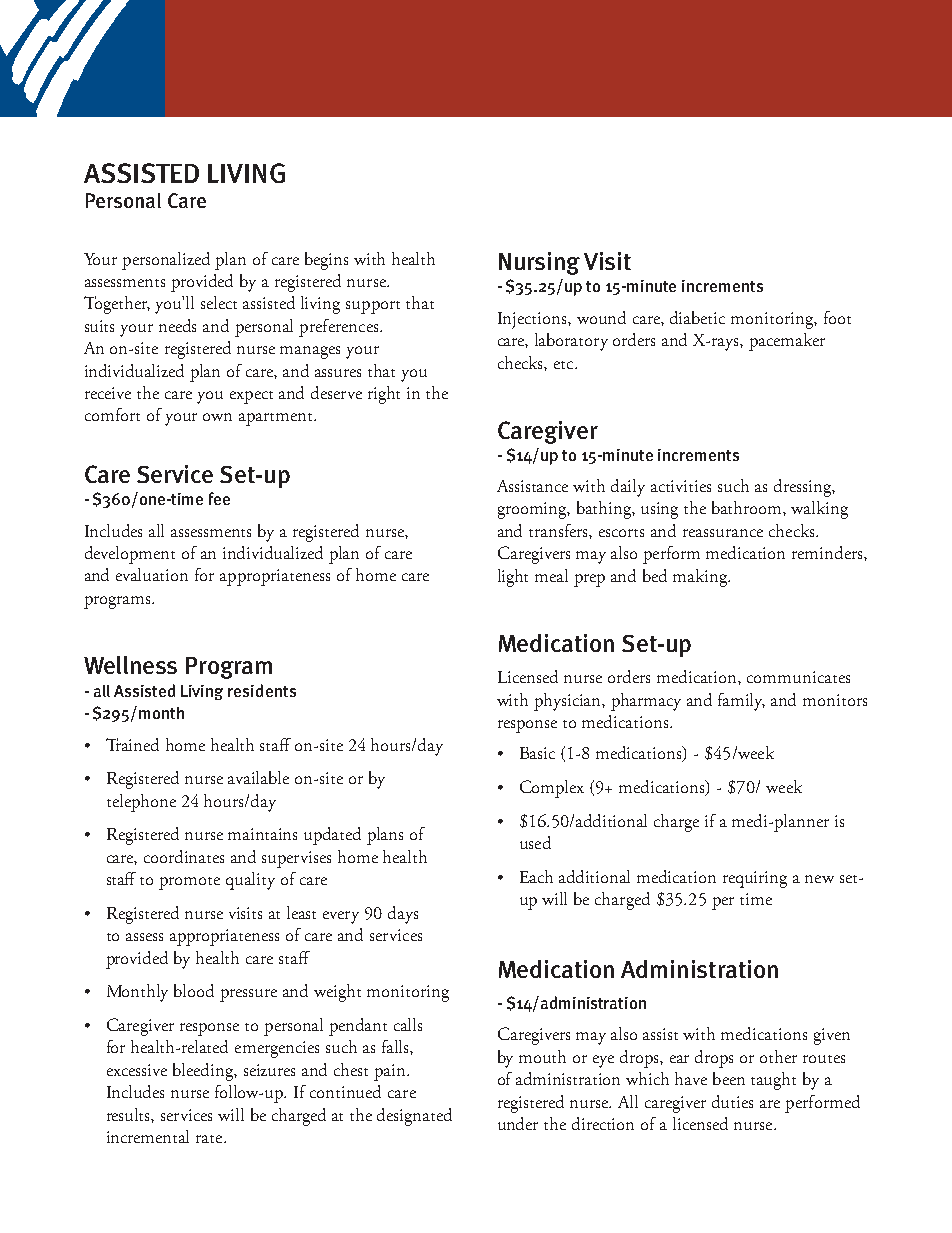 The image size is (952, 1233). I want to click on Basic, so click(537, 753).
